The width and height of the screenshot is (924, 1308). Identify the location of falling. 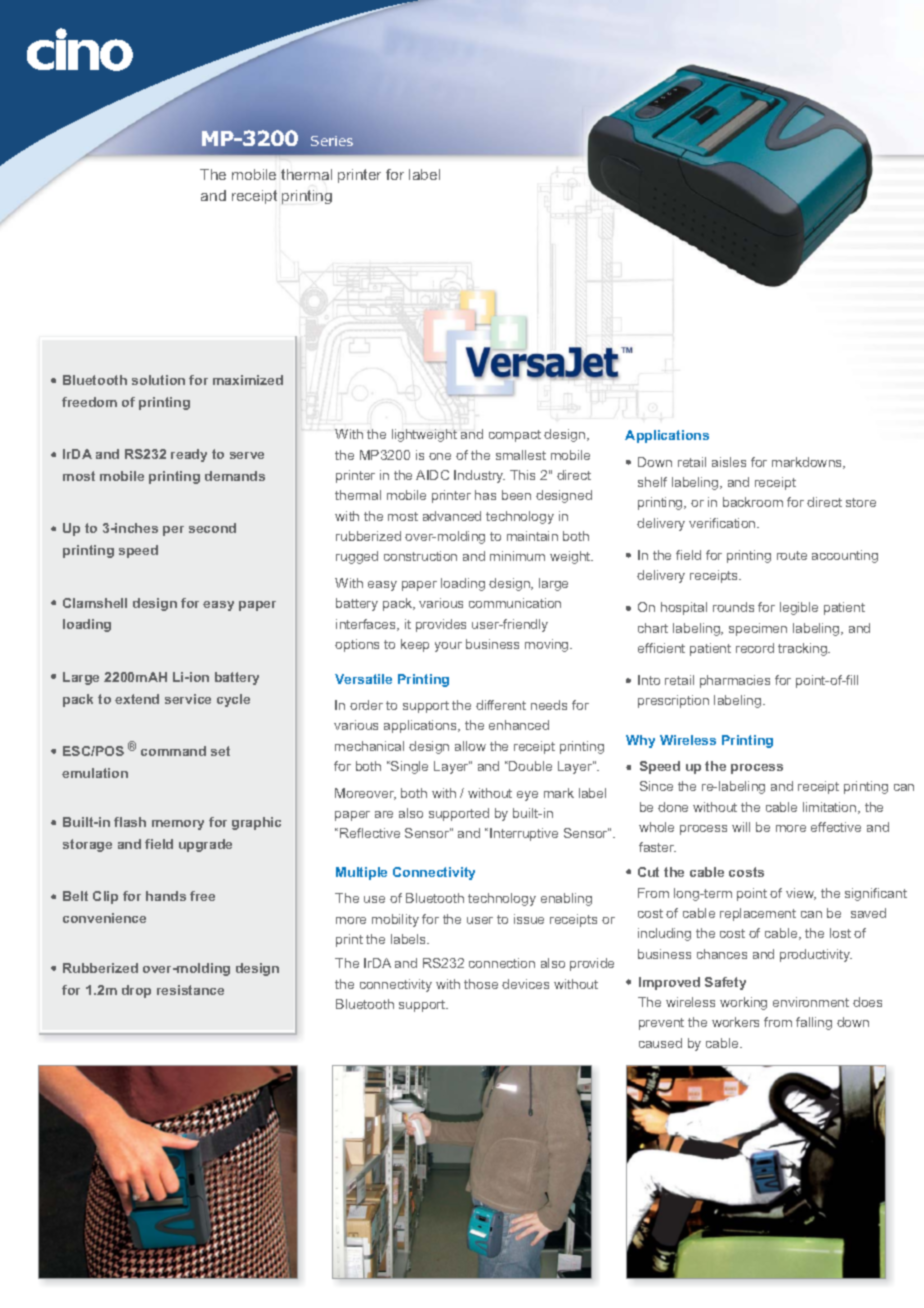
(814, 1023).
